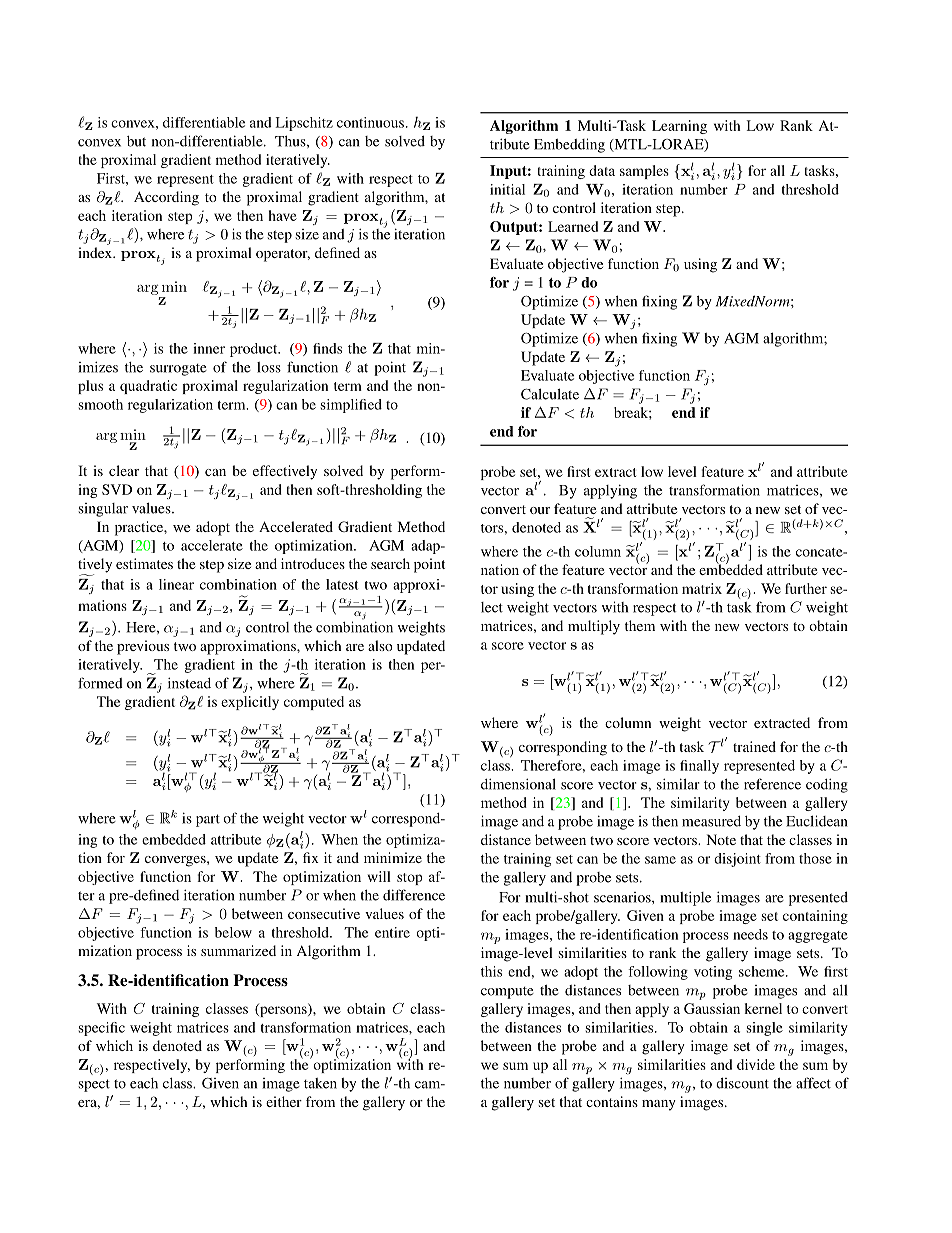 Image resolution: width=952 pixels, height=1233 pixels. Describe the element at coordinates (208, 820) in the screenshot. I see `part` at that location.
